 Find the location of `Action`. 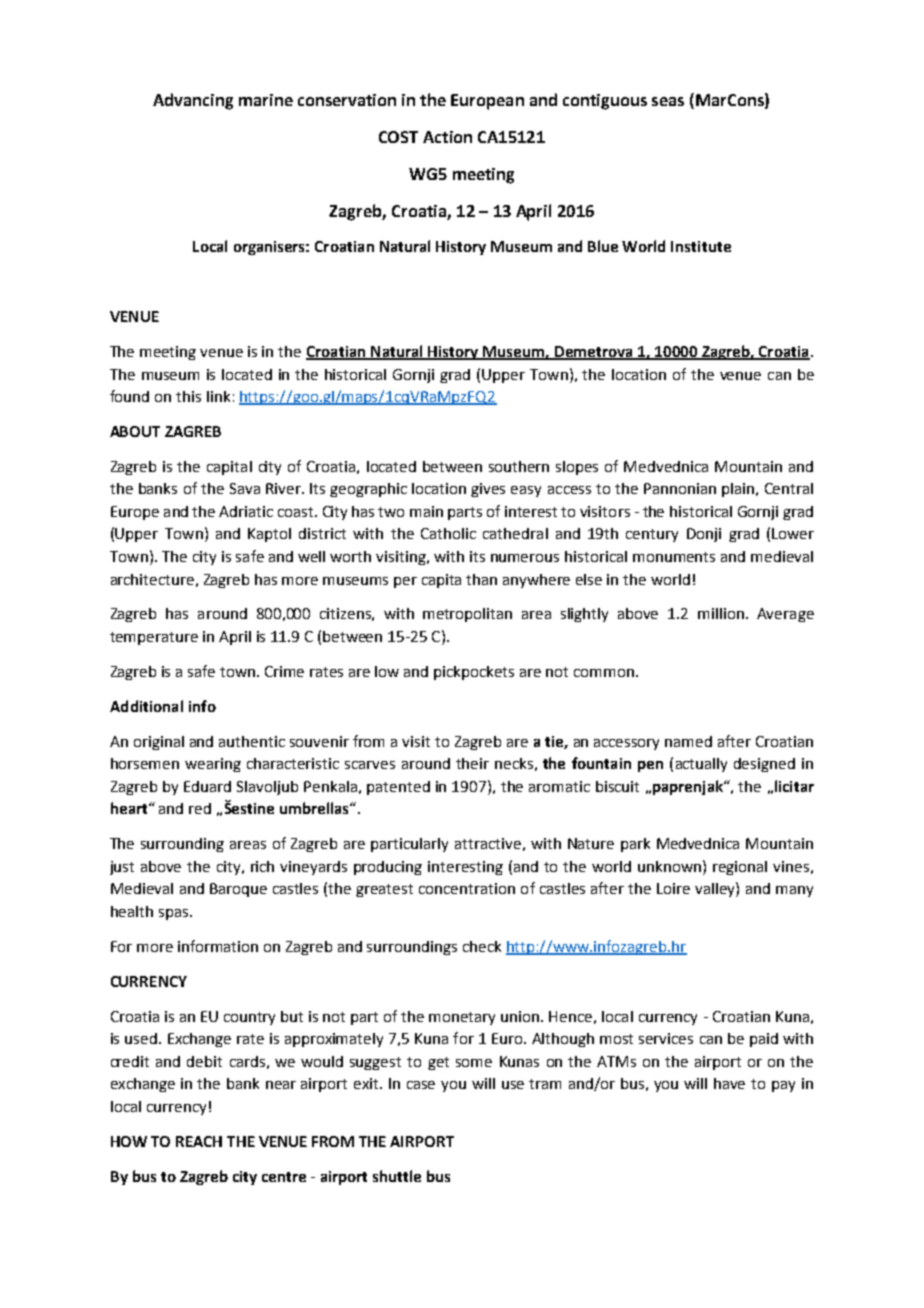

Action is located at coordinates (447, 137).
